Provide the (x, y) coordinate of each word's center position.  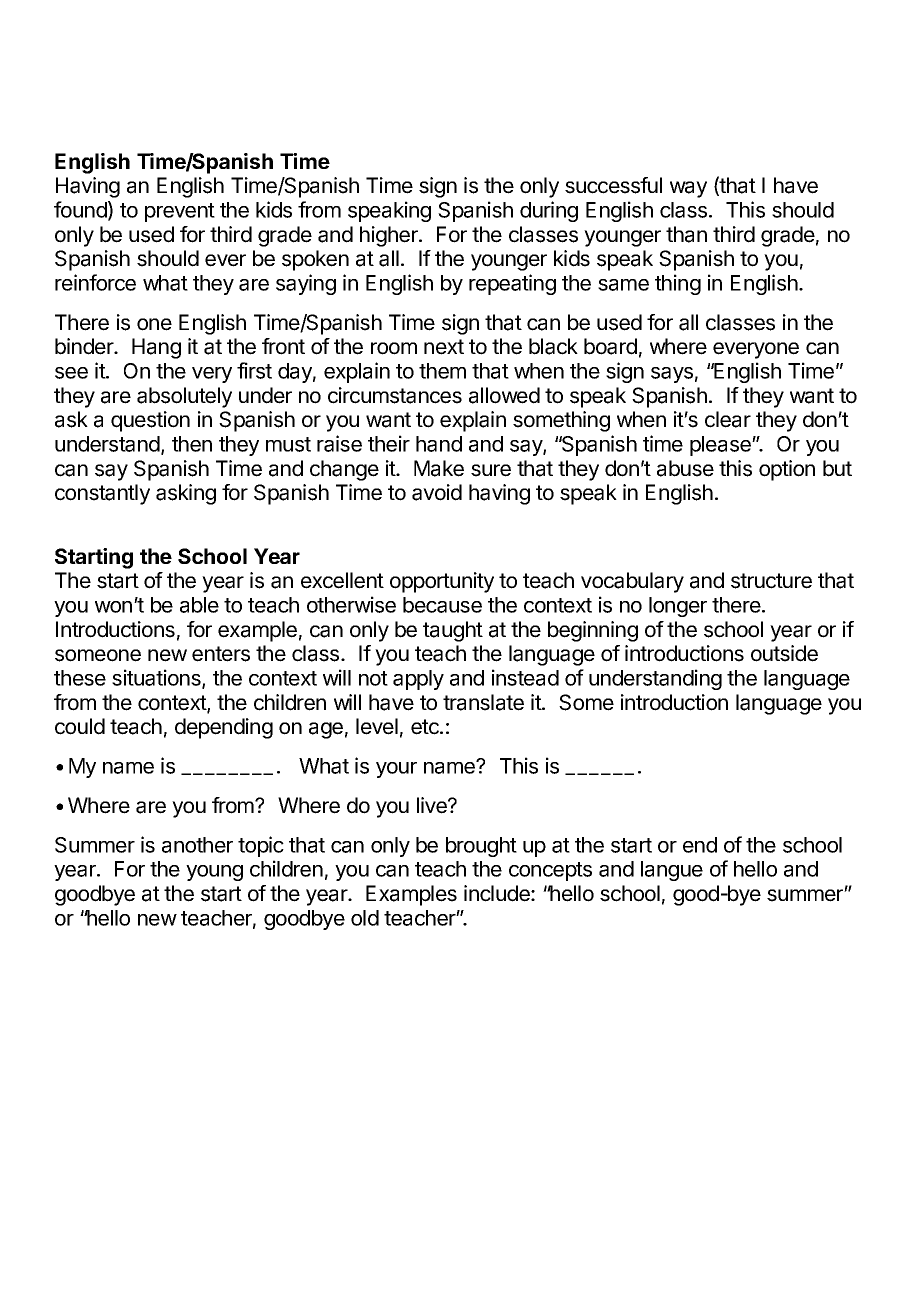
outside (784, 653)
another (197, 845)
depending (224, 728)
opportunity (442, 582)
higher (390, 236)
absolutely (184, 397)
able (199, 605)
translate (483, 702)
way (688, 189)
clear (728, 419)
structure (771, 581)
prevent (180, 212)
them (442, 371)
